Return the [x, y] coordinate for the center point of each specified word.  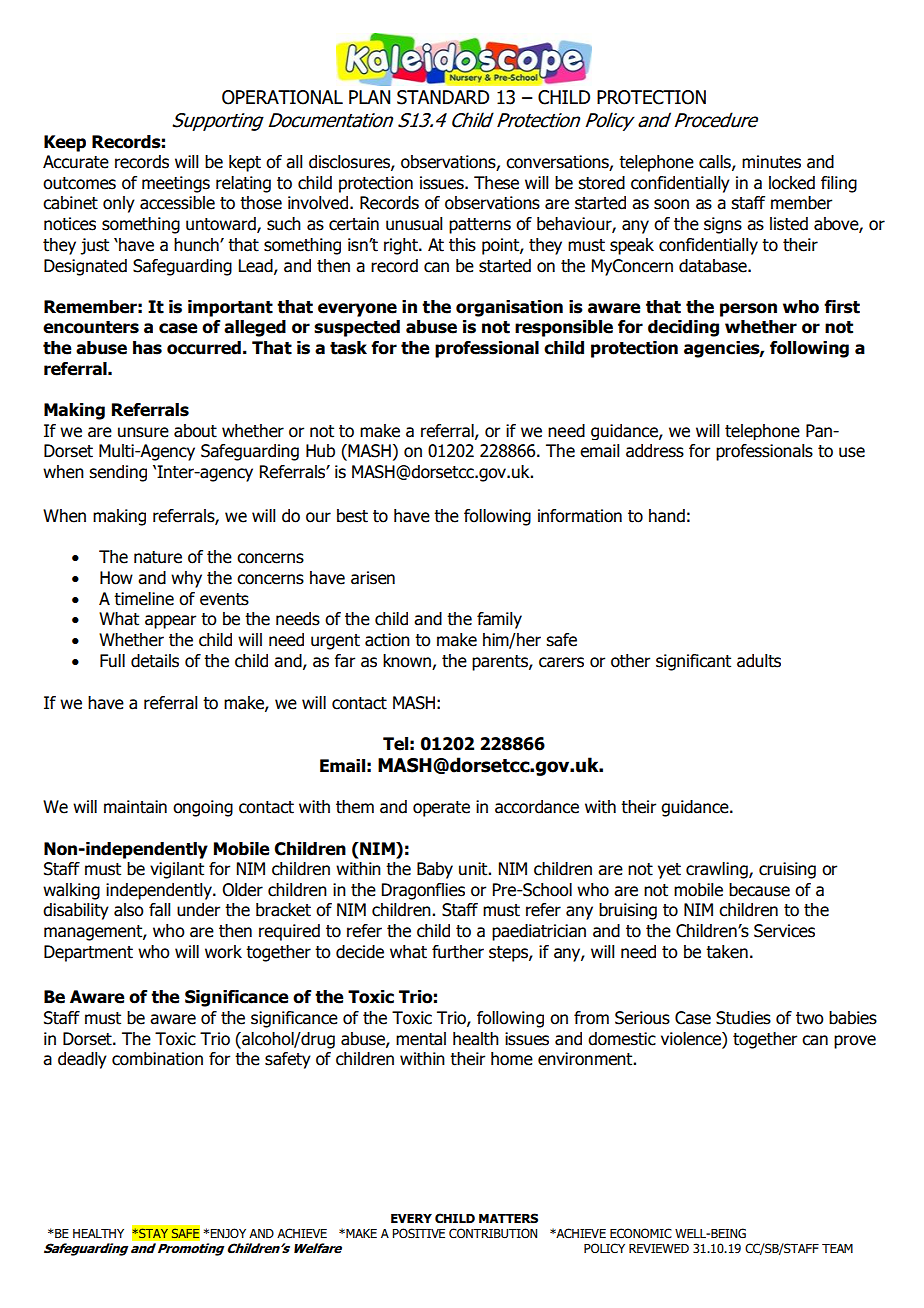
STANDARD [443, 97]
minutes [771, 162]
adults [759, 661]
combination [157, 1059]
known [408, 662]
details [155, 661]
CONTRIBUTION [493, 1233]
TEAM [837, 1248]
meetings [176, 184]
